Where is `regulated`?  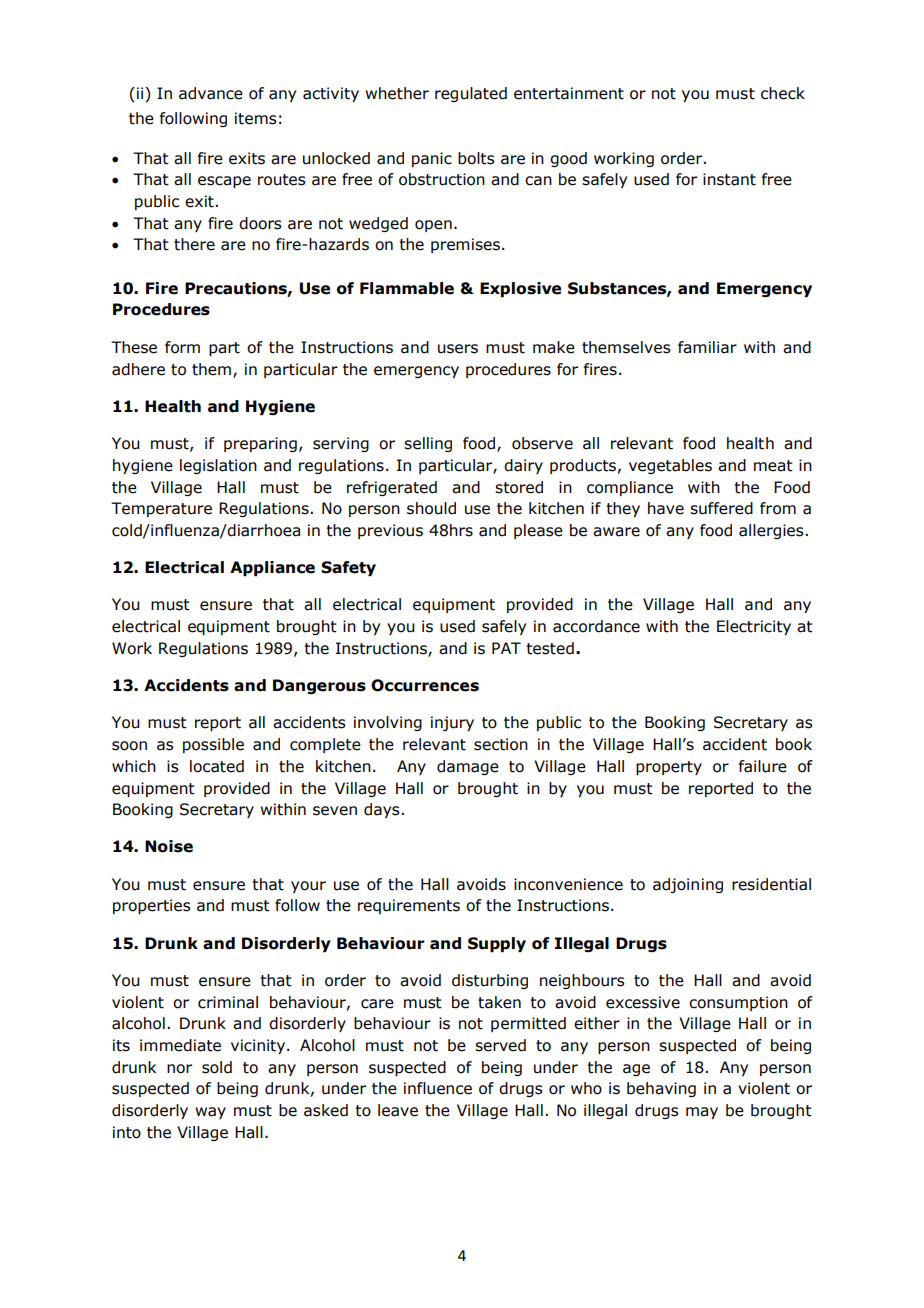 regulated is located at coordinates (471, 94).
